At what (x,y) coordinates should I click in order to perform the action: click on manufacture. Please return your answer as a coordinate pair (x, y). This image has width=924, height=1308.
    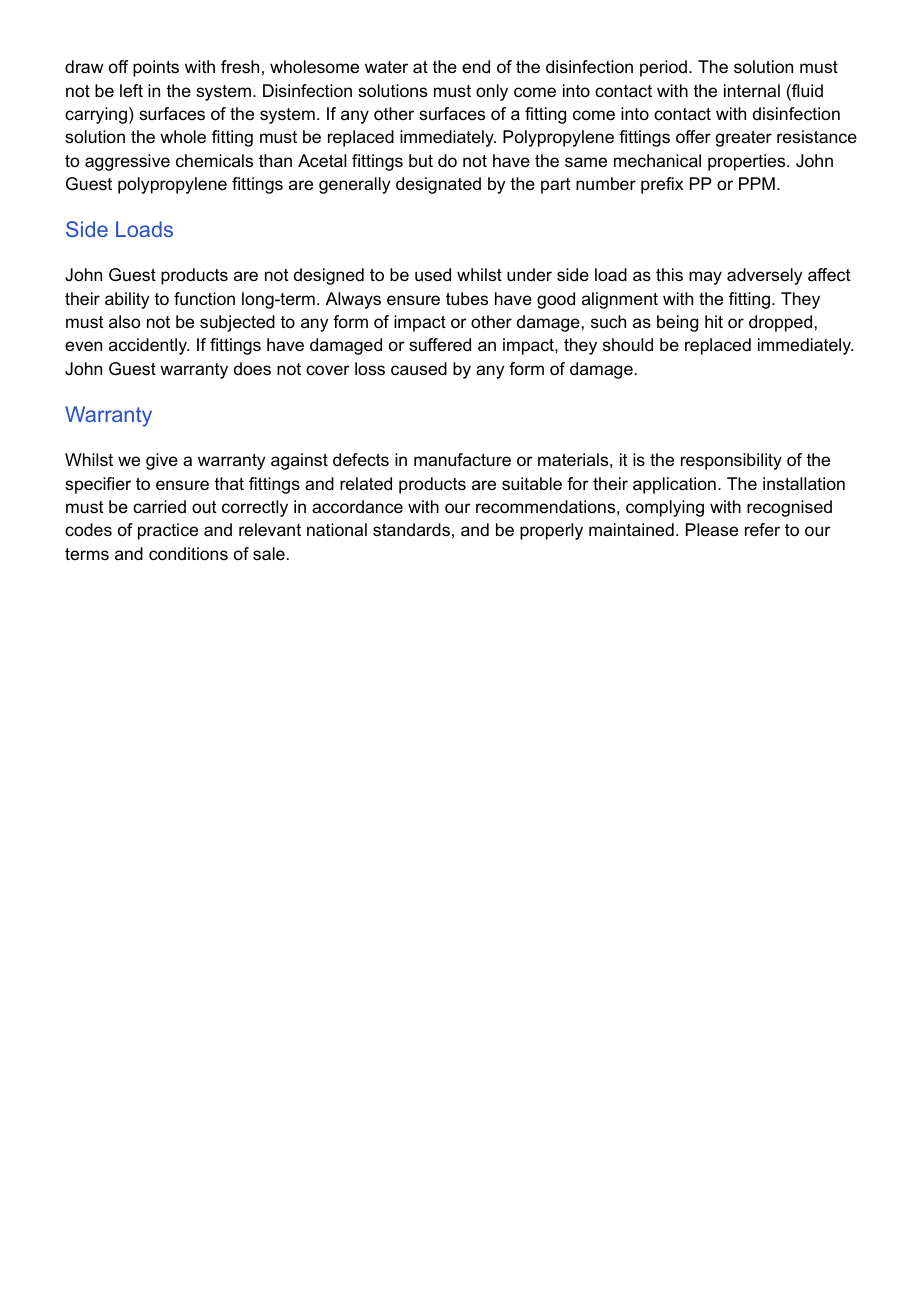
    Looking at the image, I should click on (462, 459).
